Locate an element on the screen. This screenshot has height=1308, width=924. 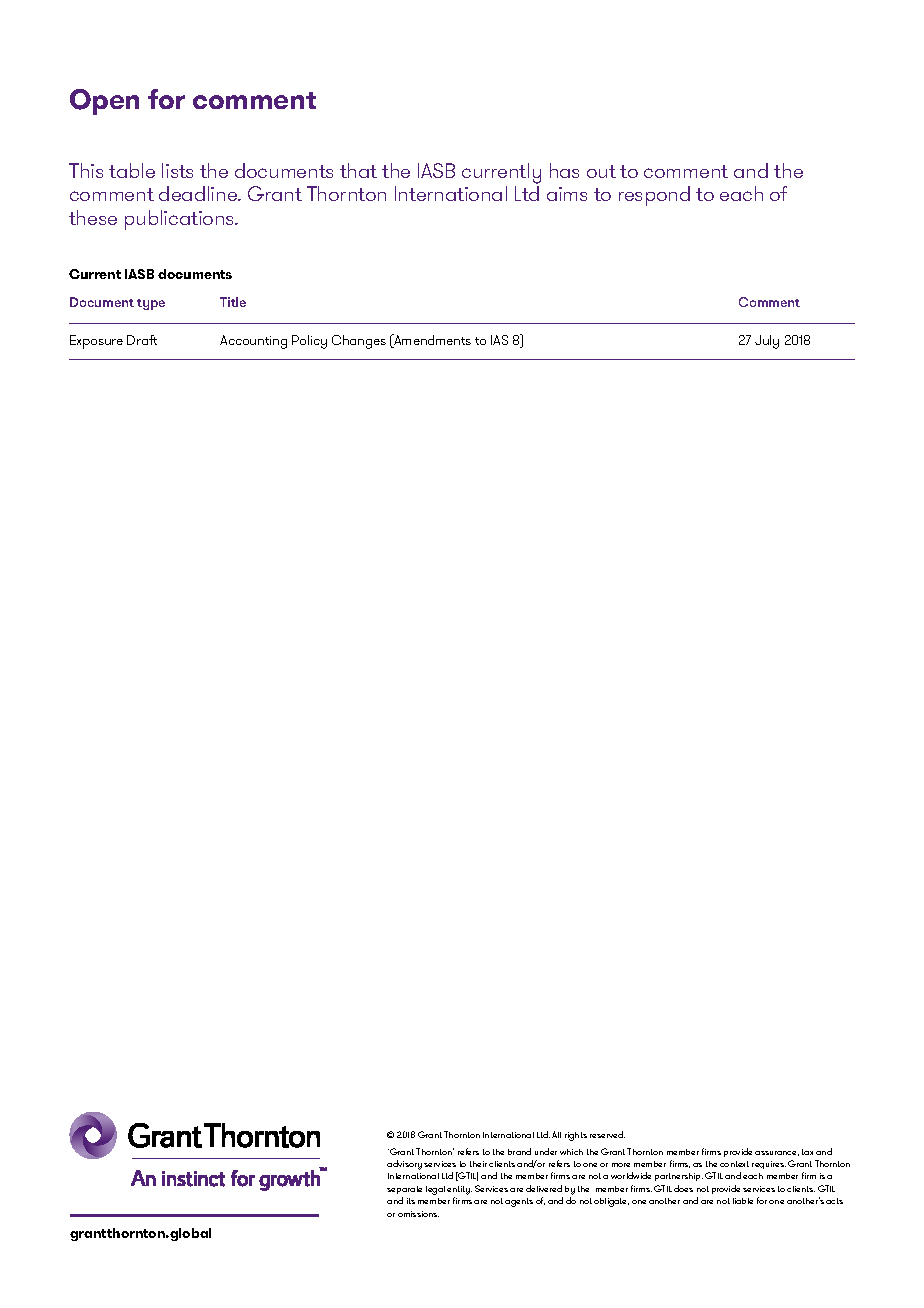
July is located at coordinates (767, 342).
